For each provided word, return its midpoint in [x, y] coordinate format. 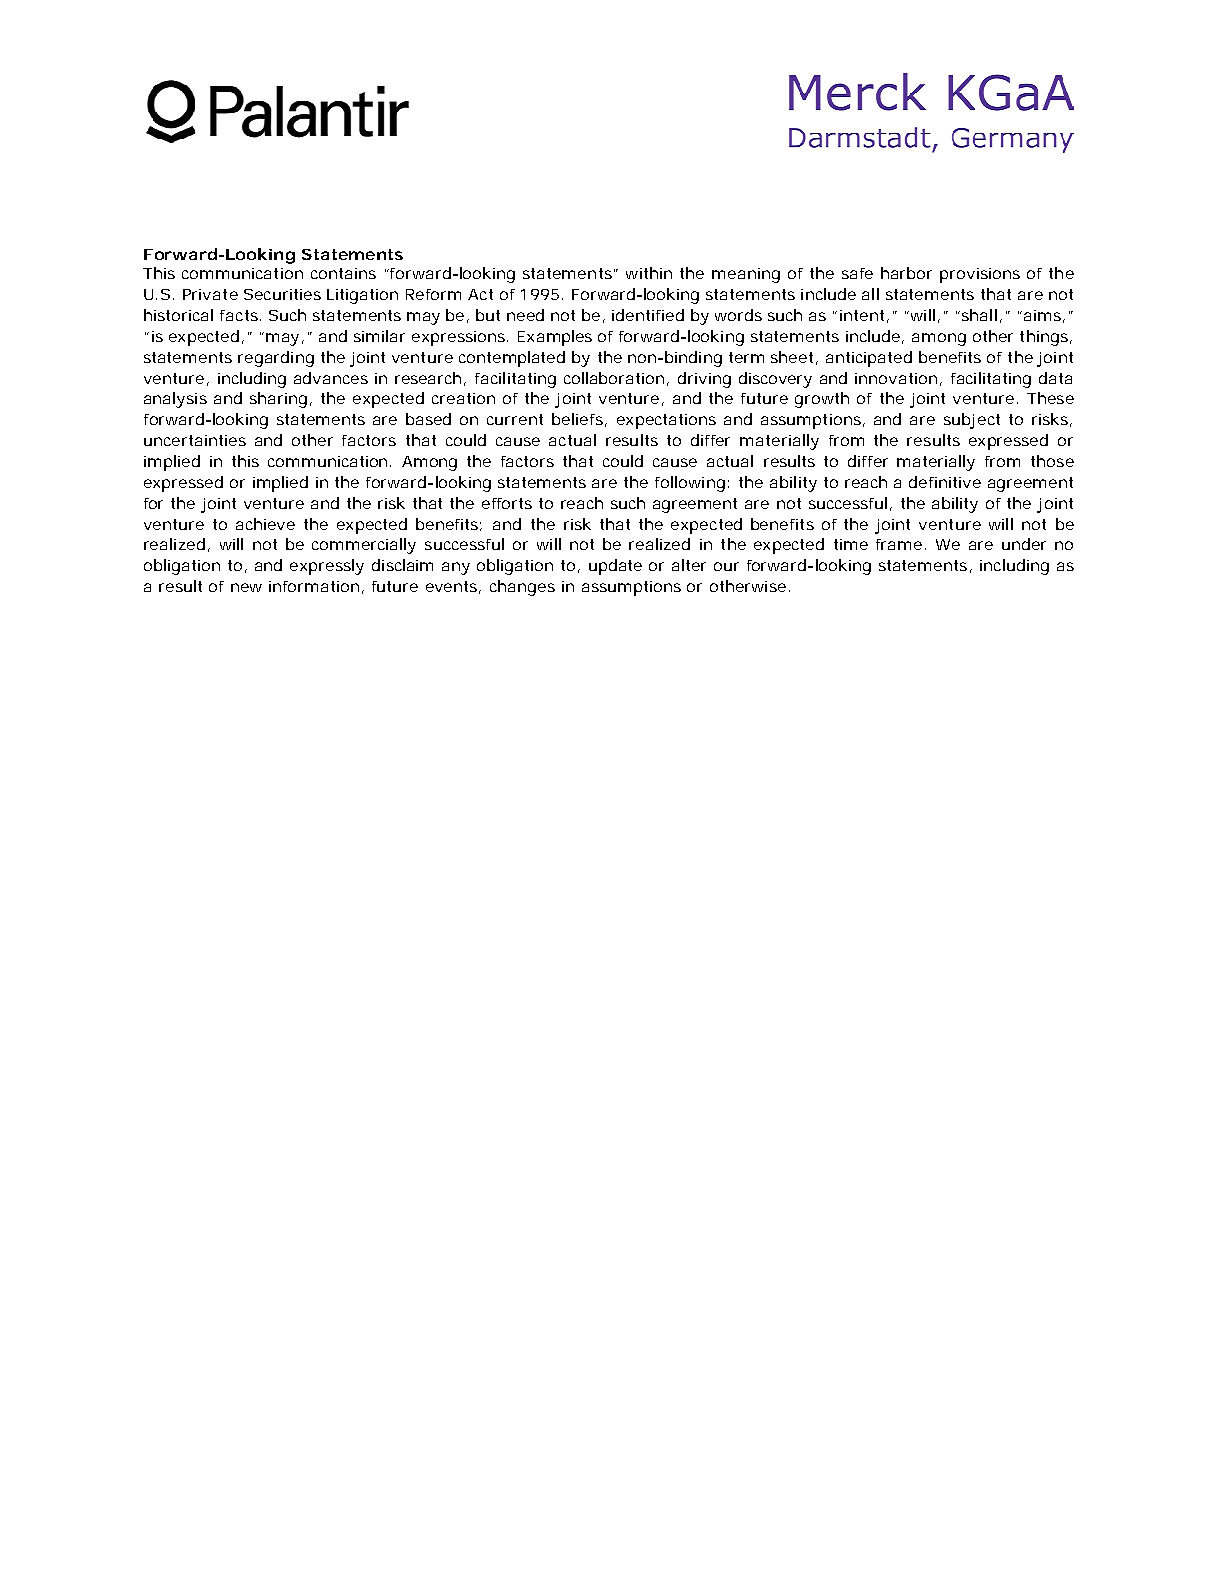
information [314, 586]
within [649, 273]
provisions [980, 275]
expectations [666, 421]
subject [972, 421]
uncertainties [195, 440]
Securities [282, 294]
